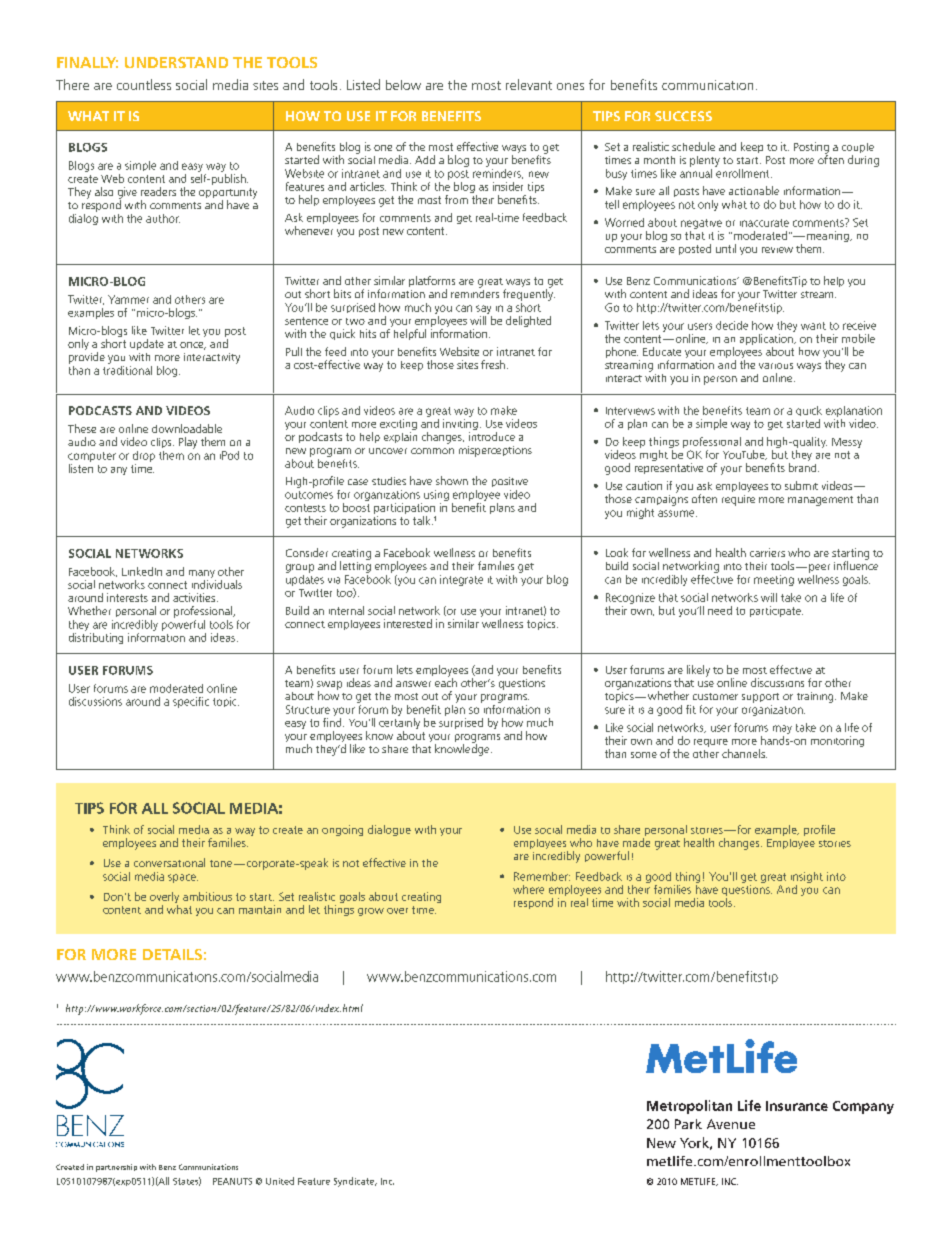 The height and width of the document is (1233, 952). Describe the element at coordinates (776, 611) in the document. I see `participate` at that location.
